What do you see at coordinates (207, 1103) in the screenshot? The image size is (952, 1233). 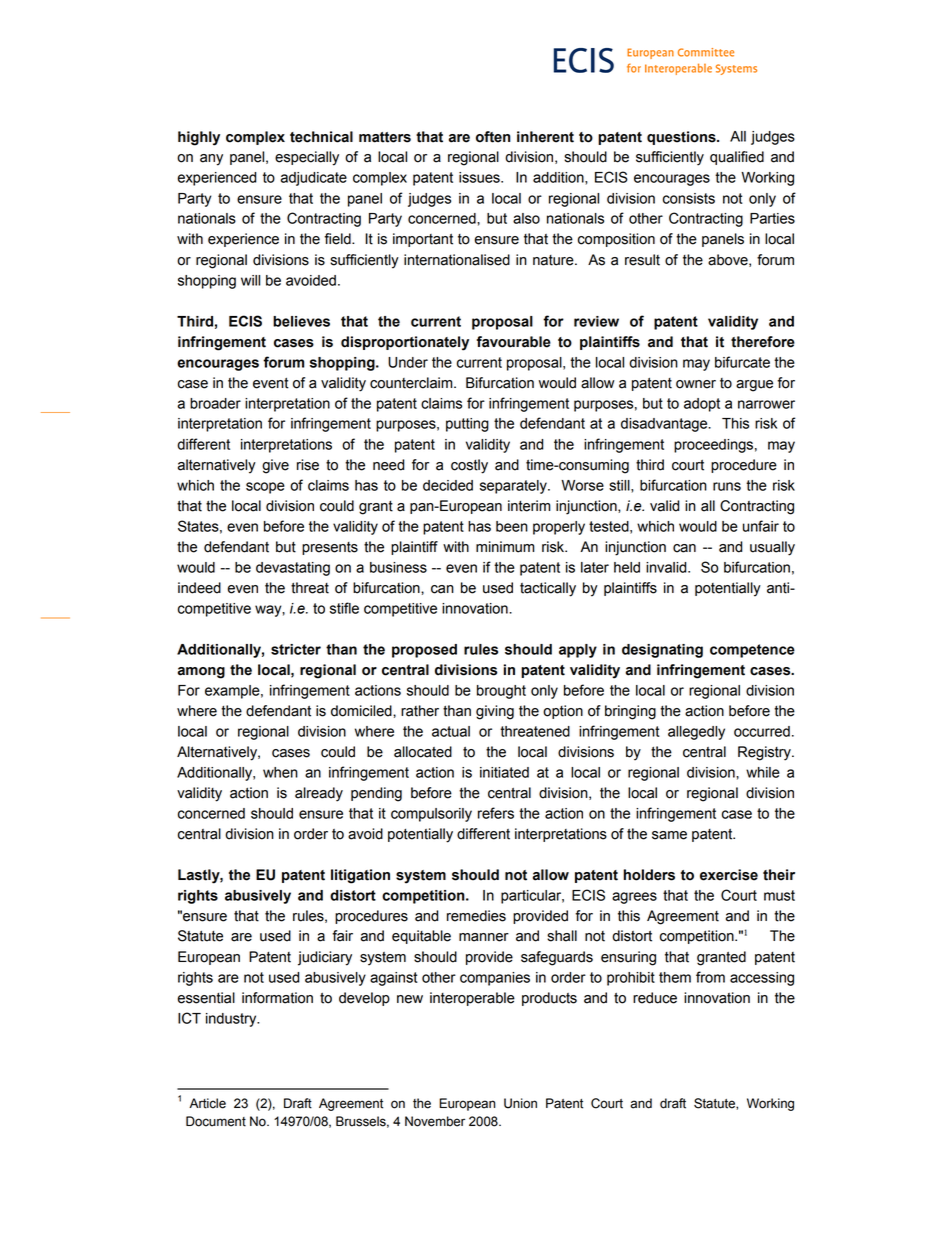 I see `Article` at bounding box center [207, 1103].
